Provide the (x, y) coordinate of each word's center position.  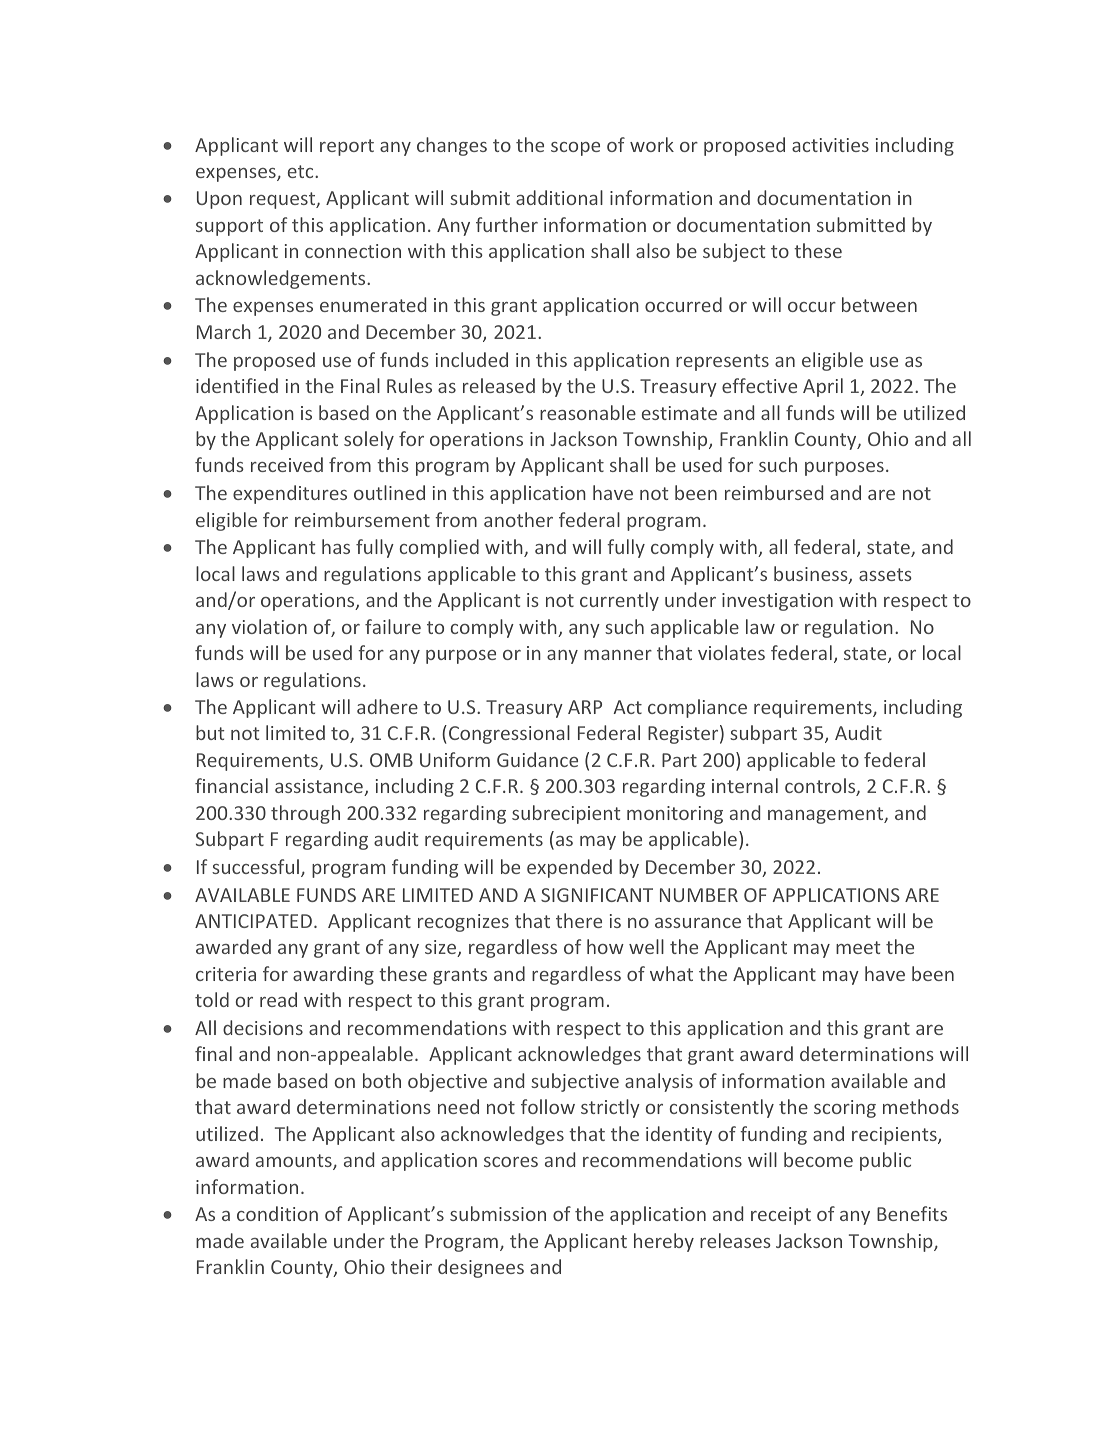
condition (277, 1213)
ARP (585, 707)
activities (830, 145)
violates (731, 652)
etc (302, 171)
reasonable (588, 412)
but (210, 732)
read (278, 999)
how (605, 946)
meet (858, 947)
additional (559, 197)
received (287, 464)
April (823, 387)
